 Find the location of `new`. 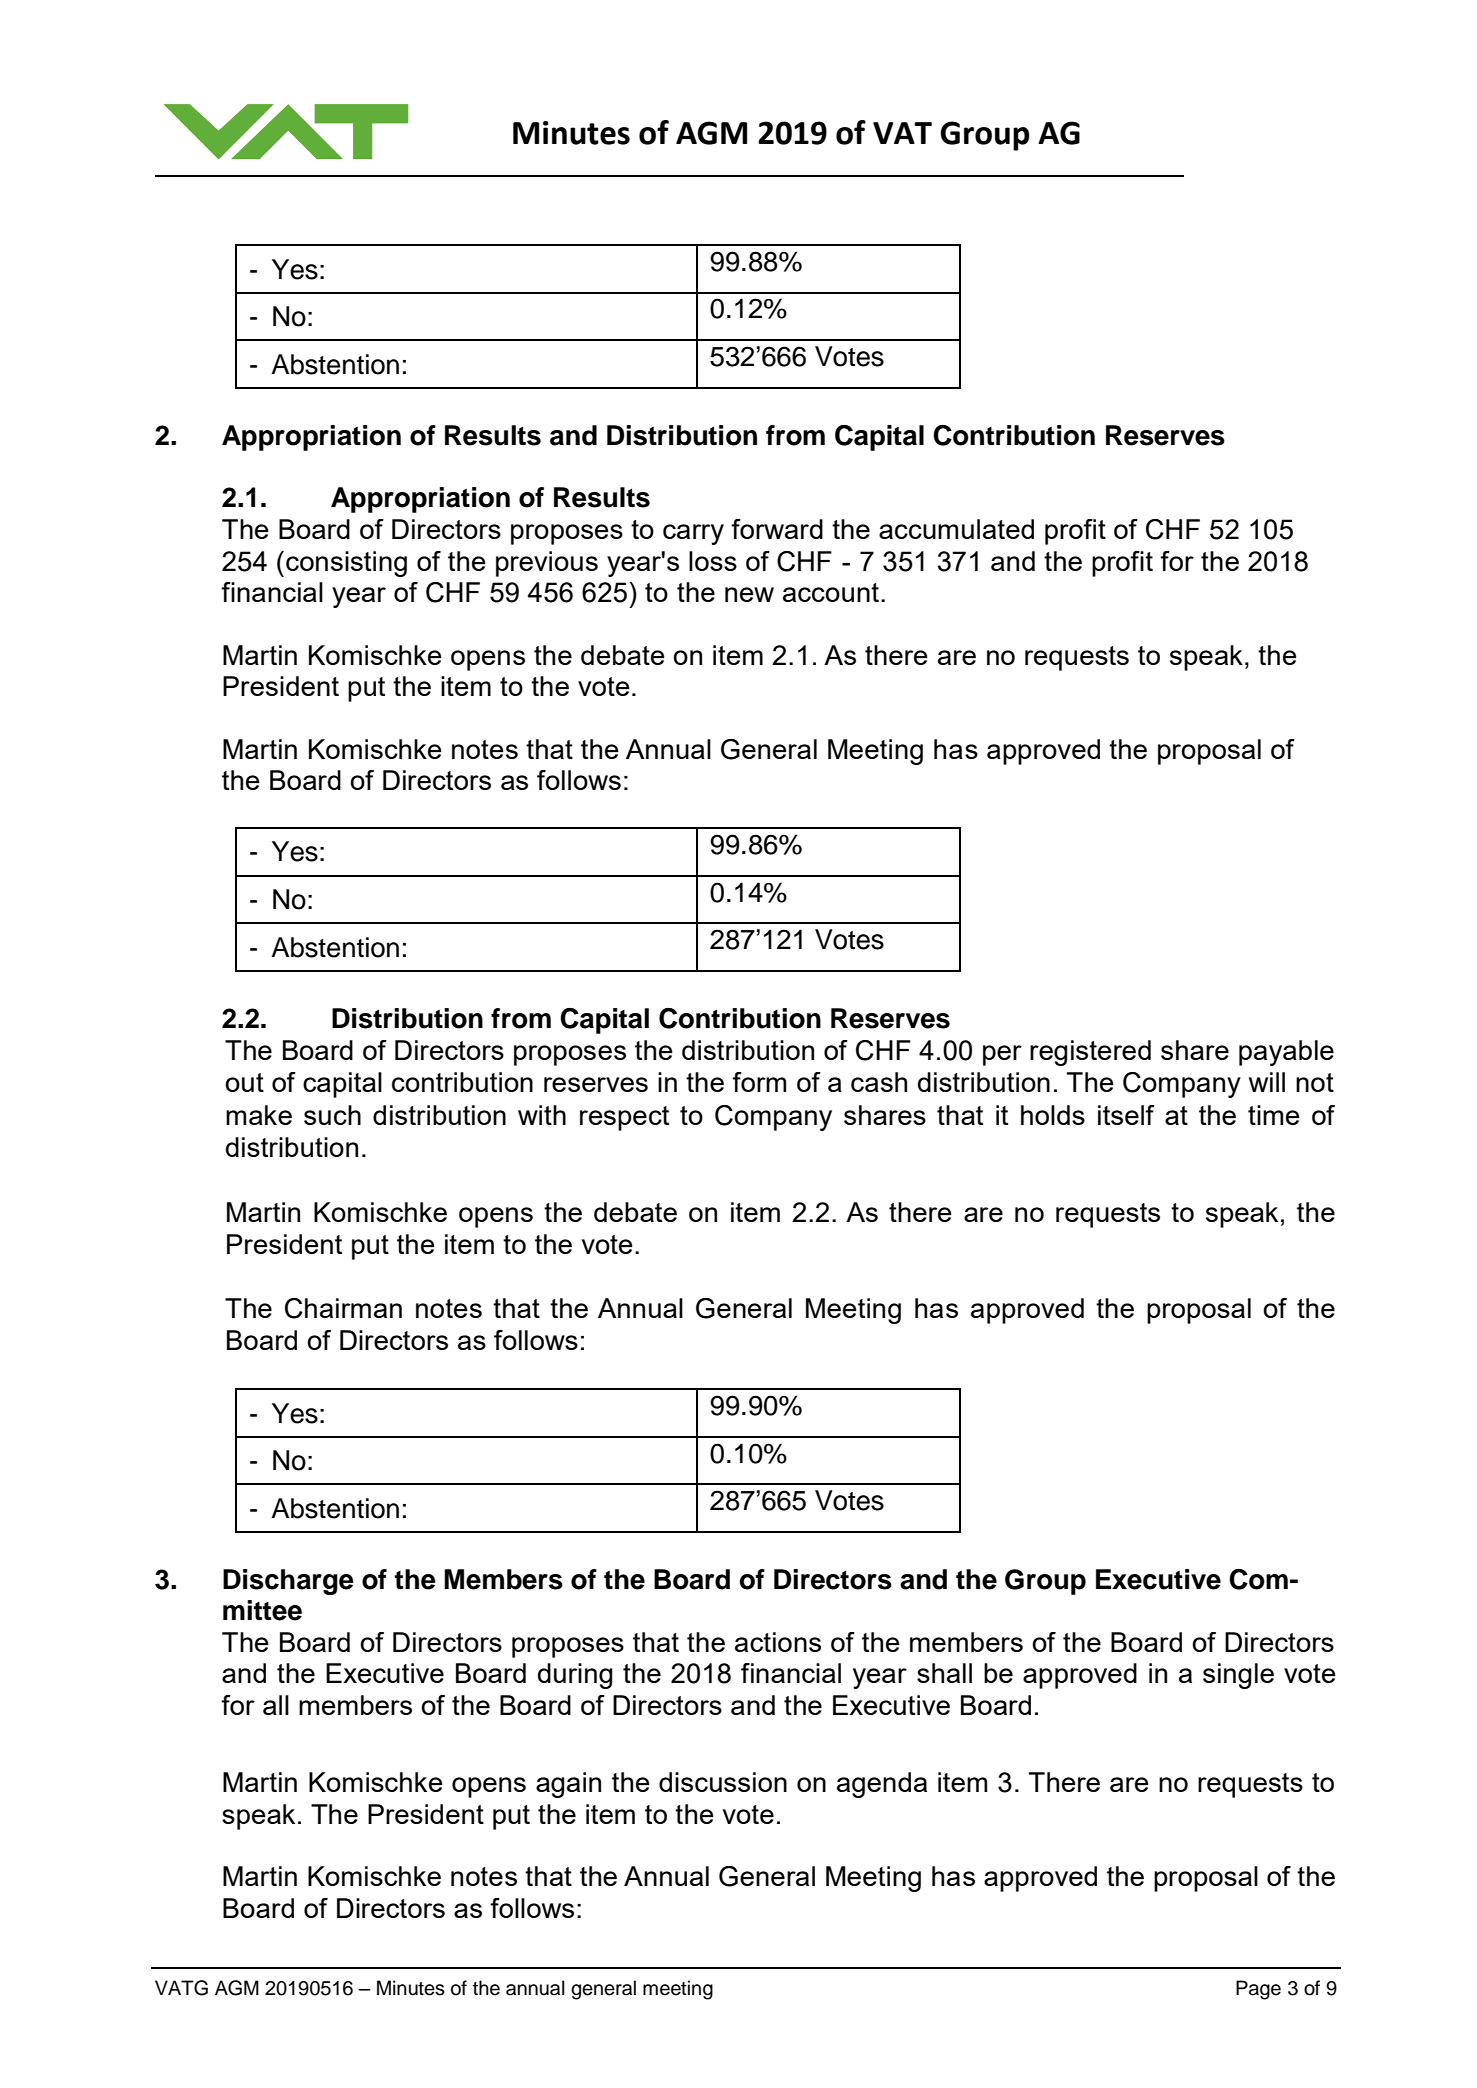

new is located at coordinates (749, 594).
